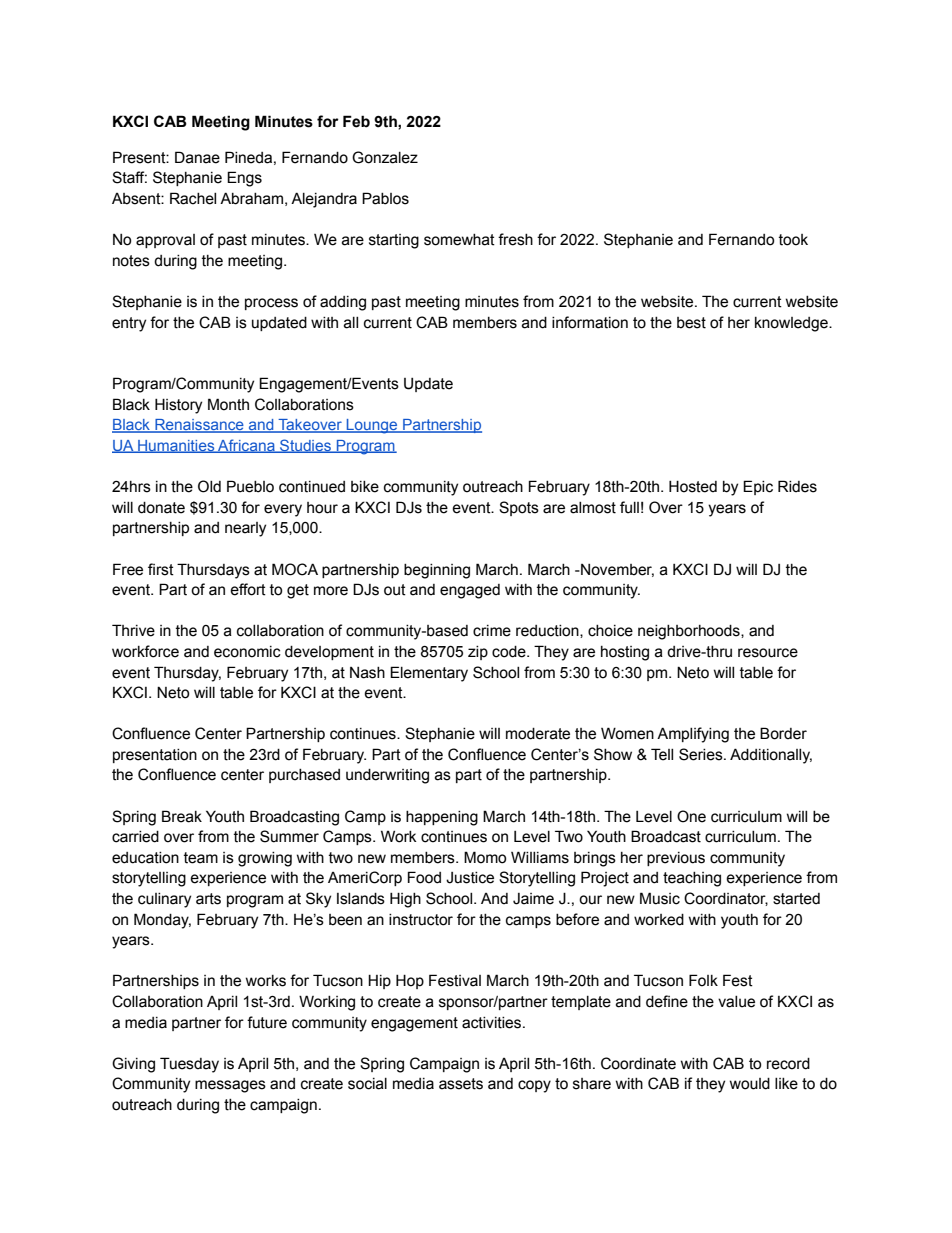 This document has height=1233, width=952. I want to click on Break, so click(182, 816).
